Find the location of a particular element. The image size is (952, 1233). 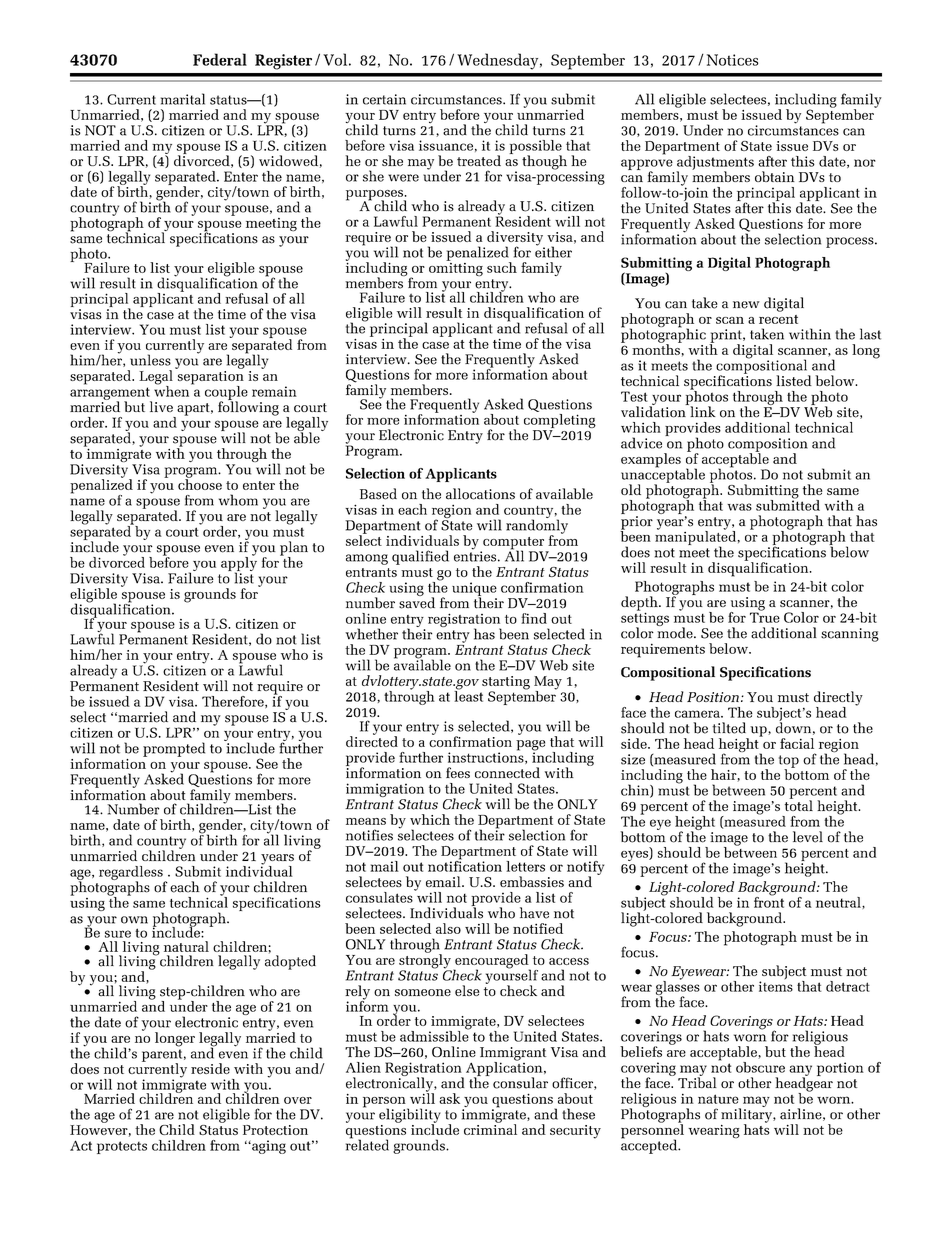

obtain is located at coordinates (775, 176).
